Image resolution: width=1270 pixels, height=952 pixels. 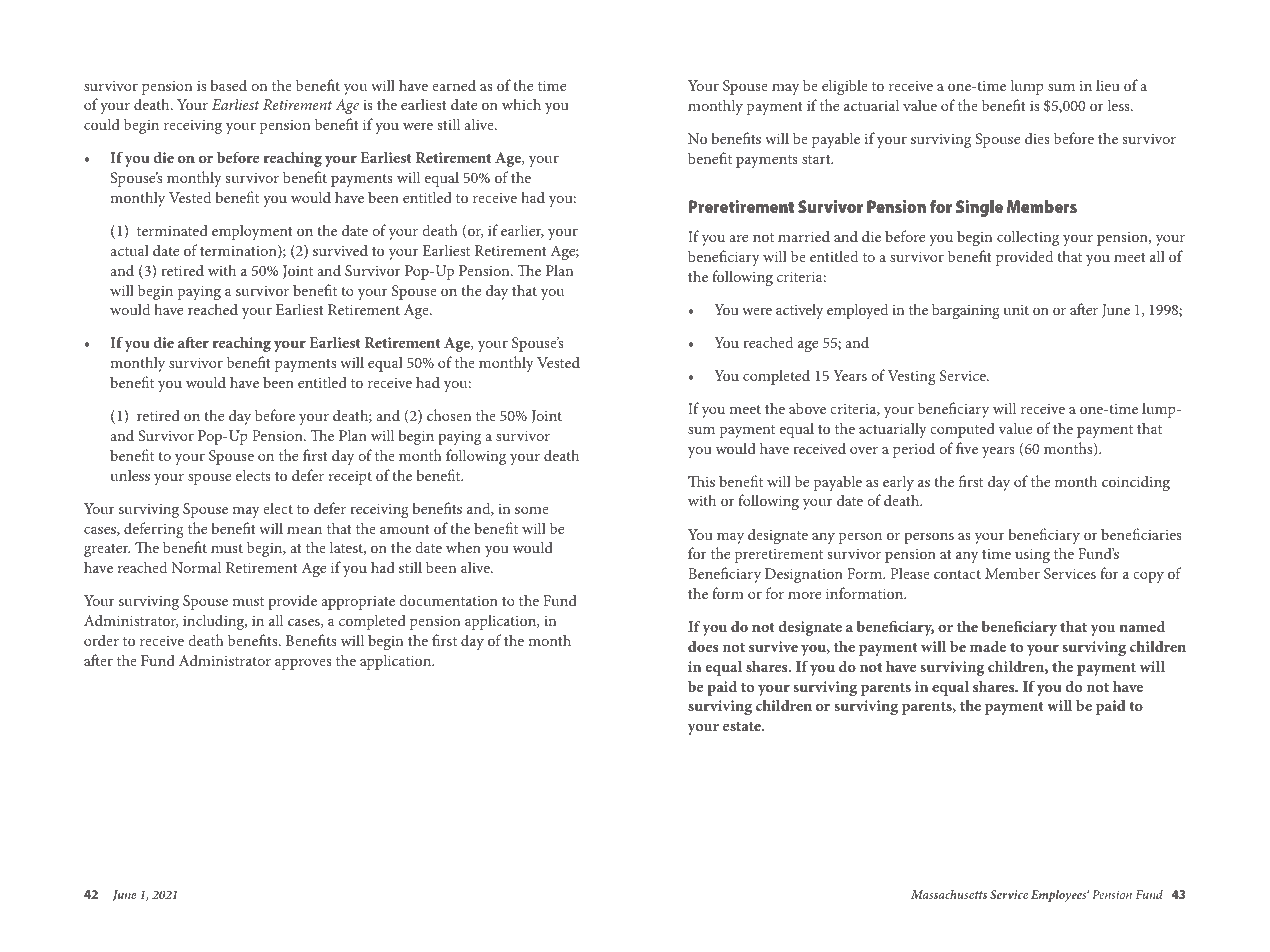 What do you see at coordinates (521, 104) in the document?
I see `which` at bounding box center [521, 104].
